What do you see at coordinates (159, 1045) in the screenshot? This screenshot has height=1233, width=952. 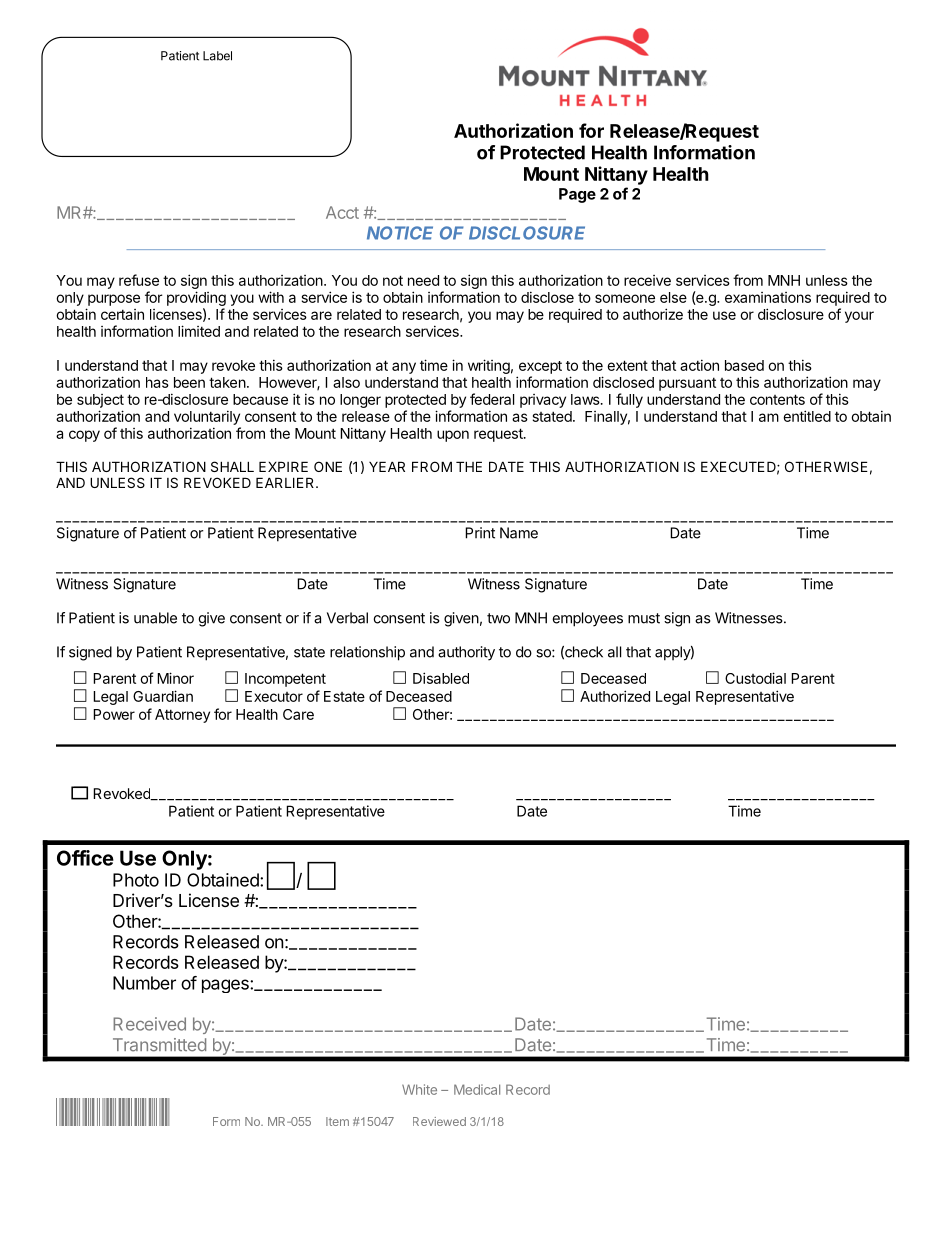 I see `Transmitted` at bounding box center [159, 1045].
